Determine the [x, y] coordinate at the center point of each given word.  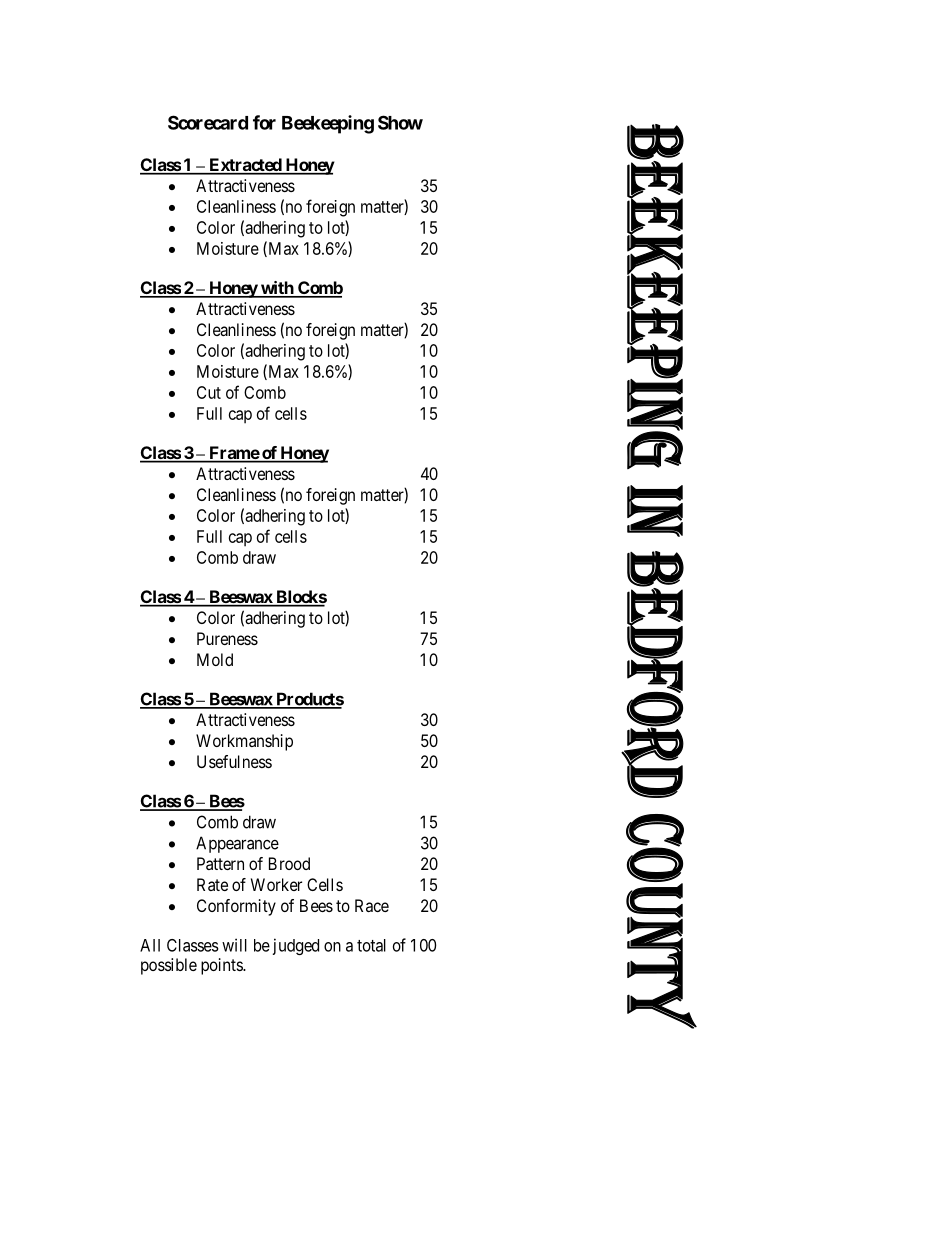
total [371, 945]
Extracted [245, 166]
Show [400, 122]
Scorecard [208, 122]
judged [296, 946]
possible [169, 966]
